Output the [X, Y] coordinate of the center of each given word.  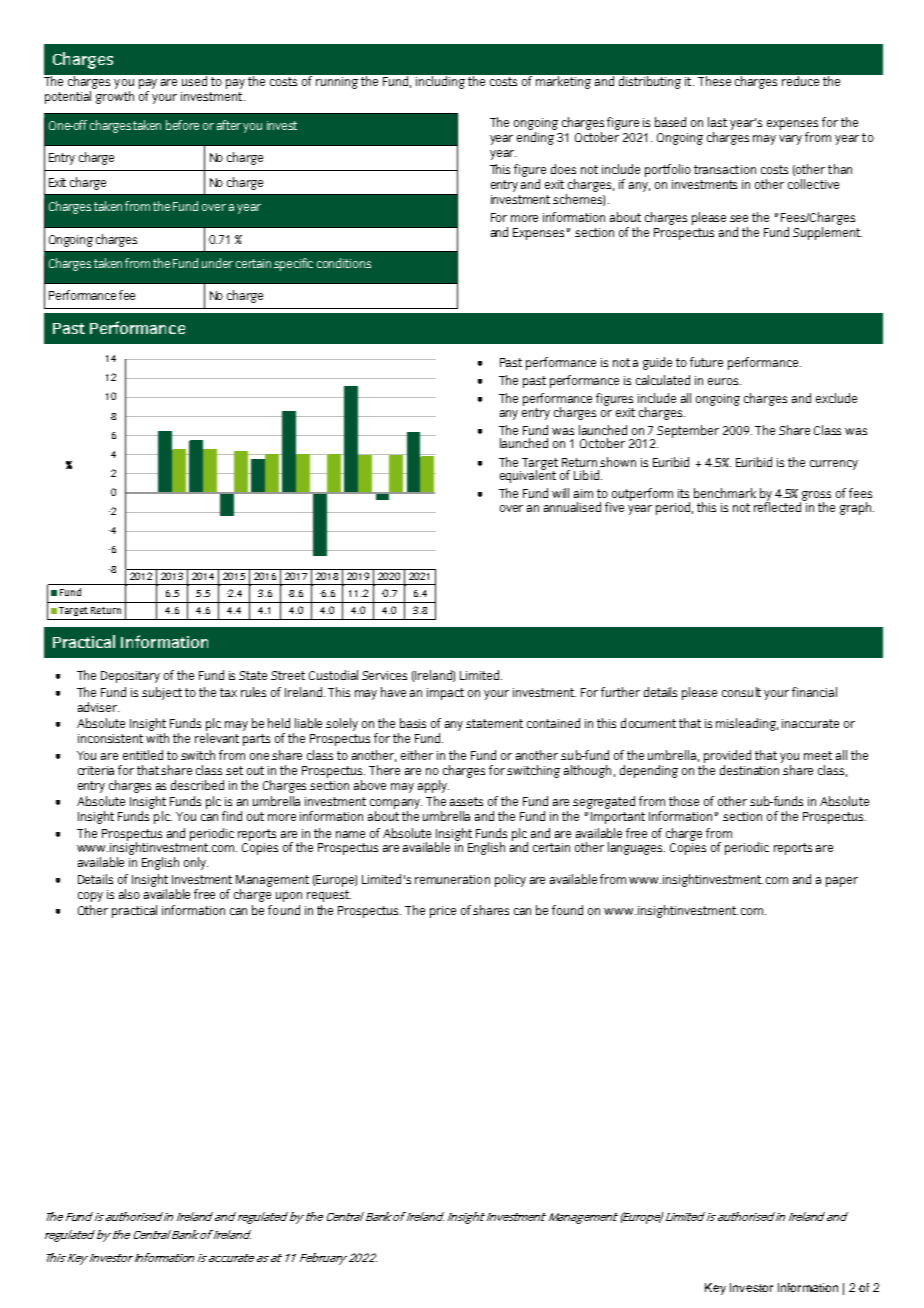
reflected [779, 505]
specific [293, 264]
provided [727, 756]
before [182, 125]
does [563, 169]
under [217, 263]
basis [413, 723]
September [688, 431]
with [157, 738]
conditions [344, 263]
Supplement [827, 233]
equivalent [528, 475]
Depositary [130, 677]
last [717, 122]
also [129, 894]
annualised [572, 507]
